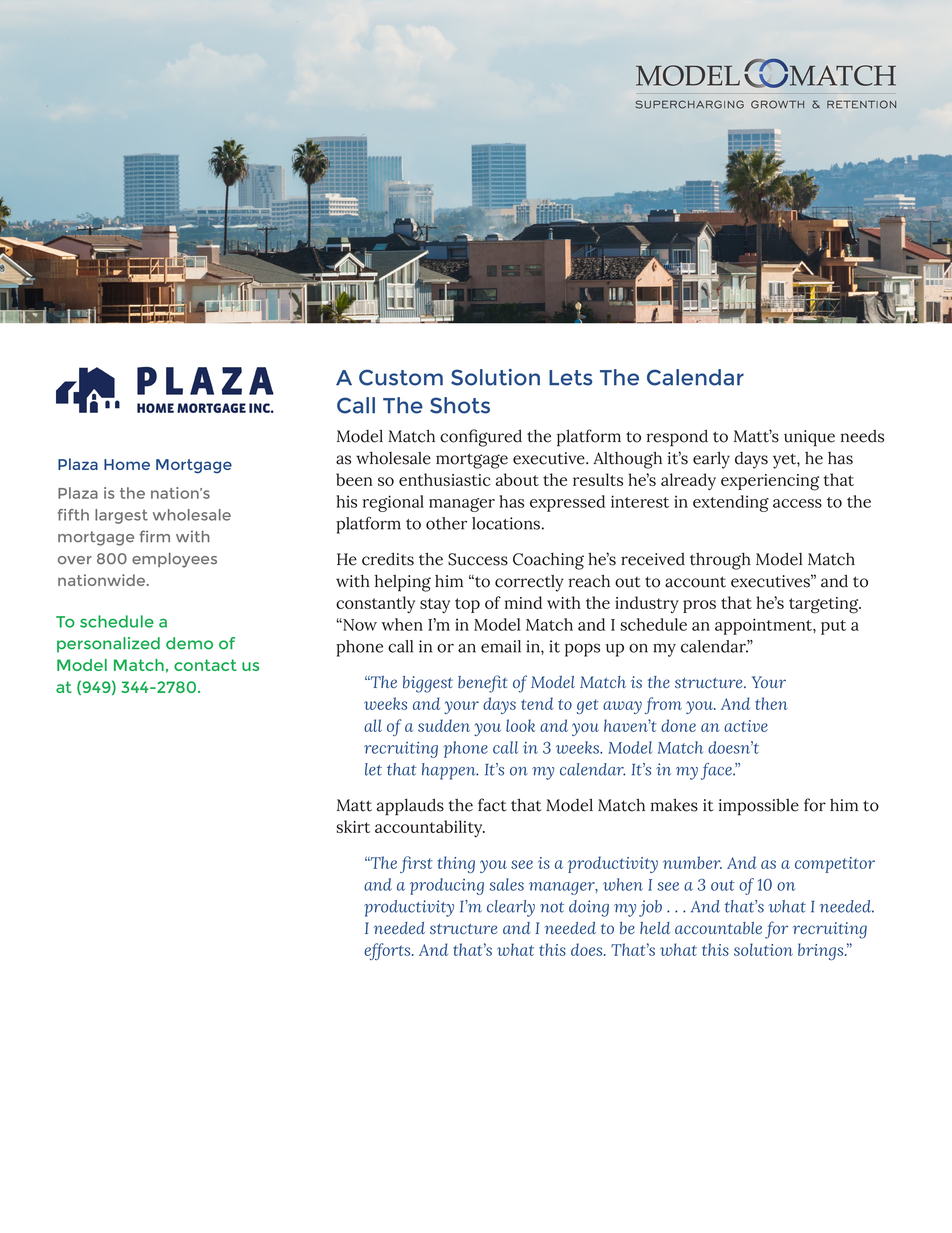 The width and height of the image is (952, 1233). I want to click on happen, so click(450, 771).
